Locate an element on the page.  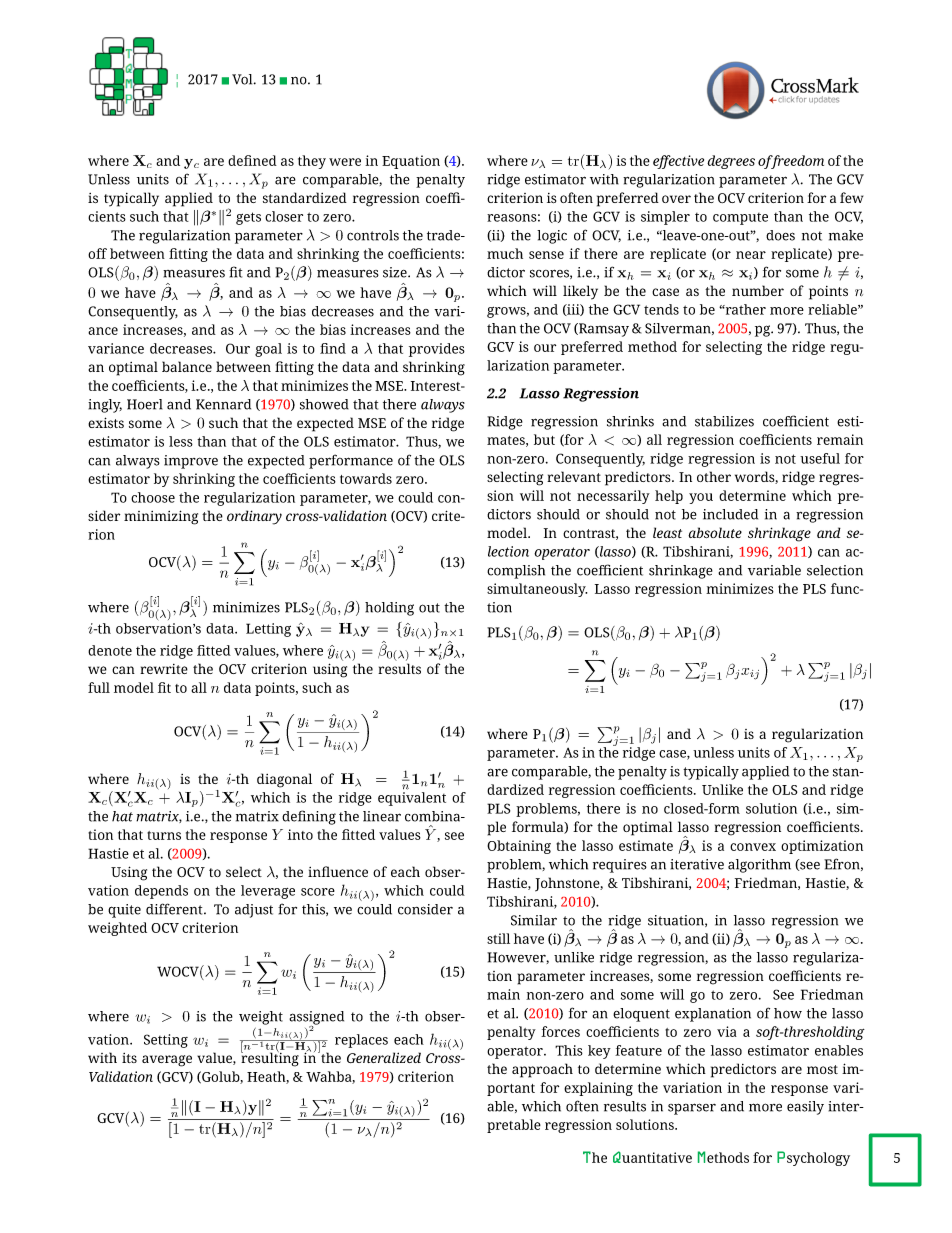
other is located at coordinates (714, 476).
